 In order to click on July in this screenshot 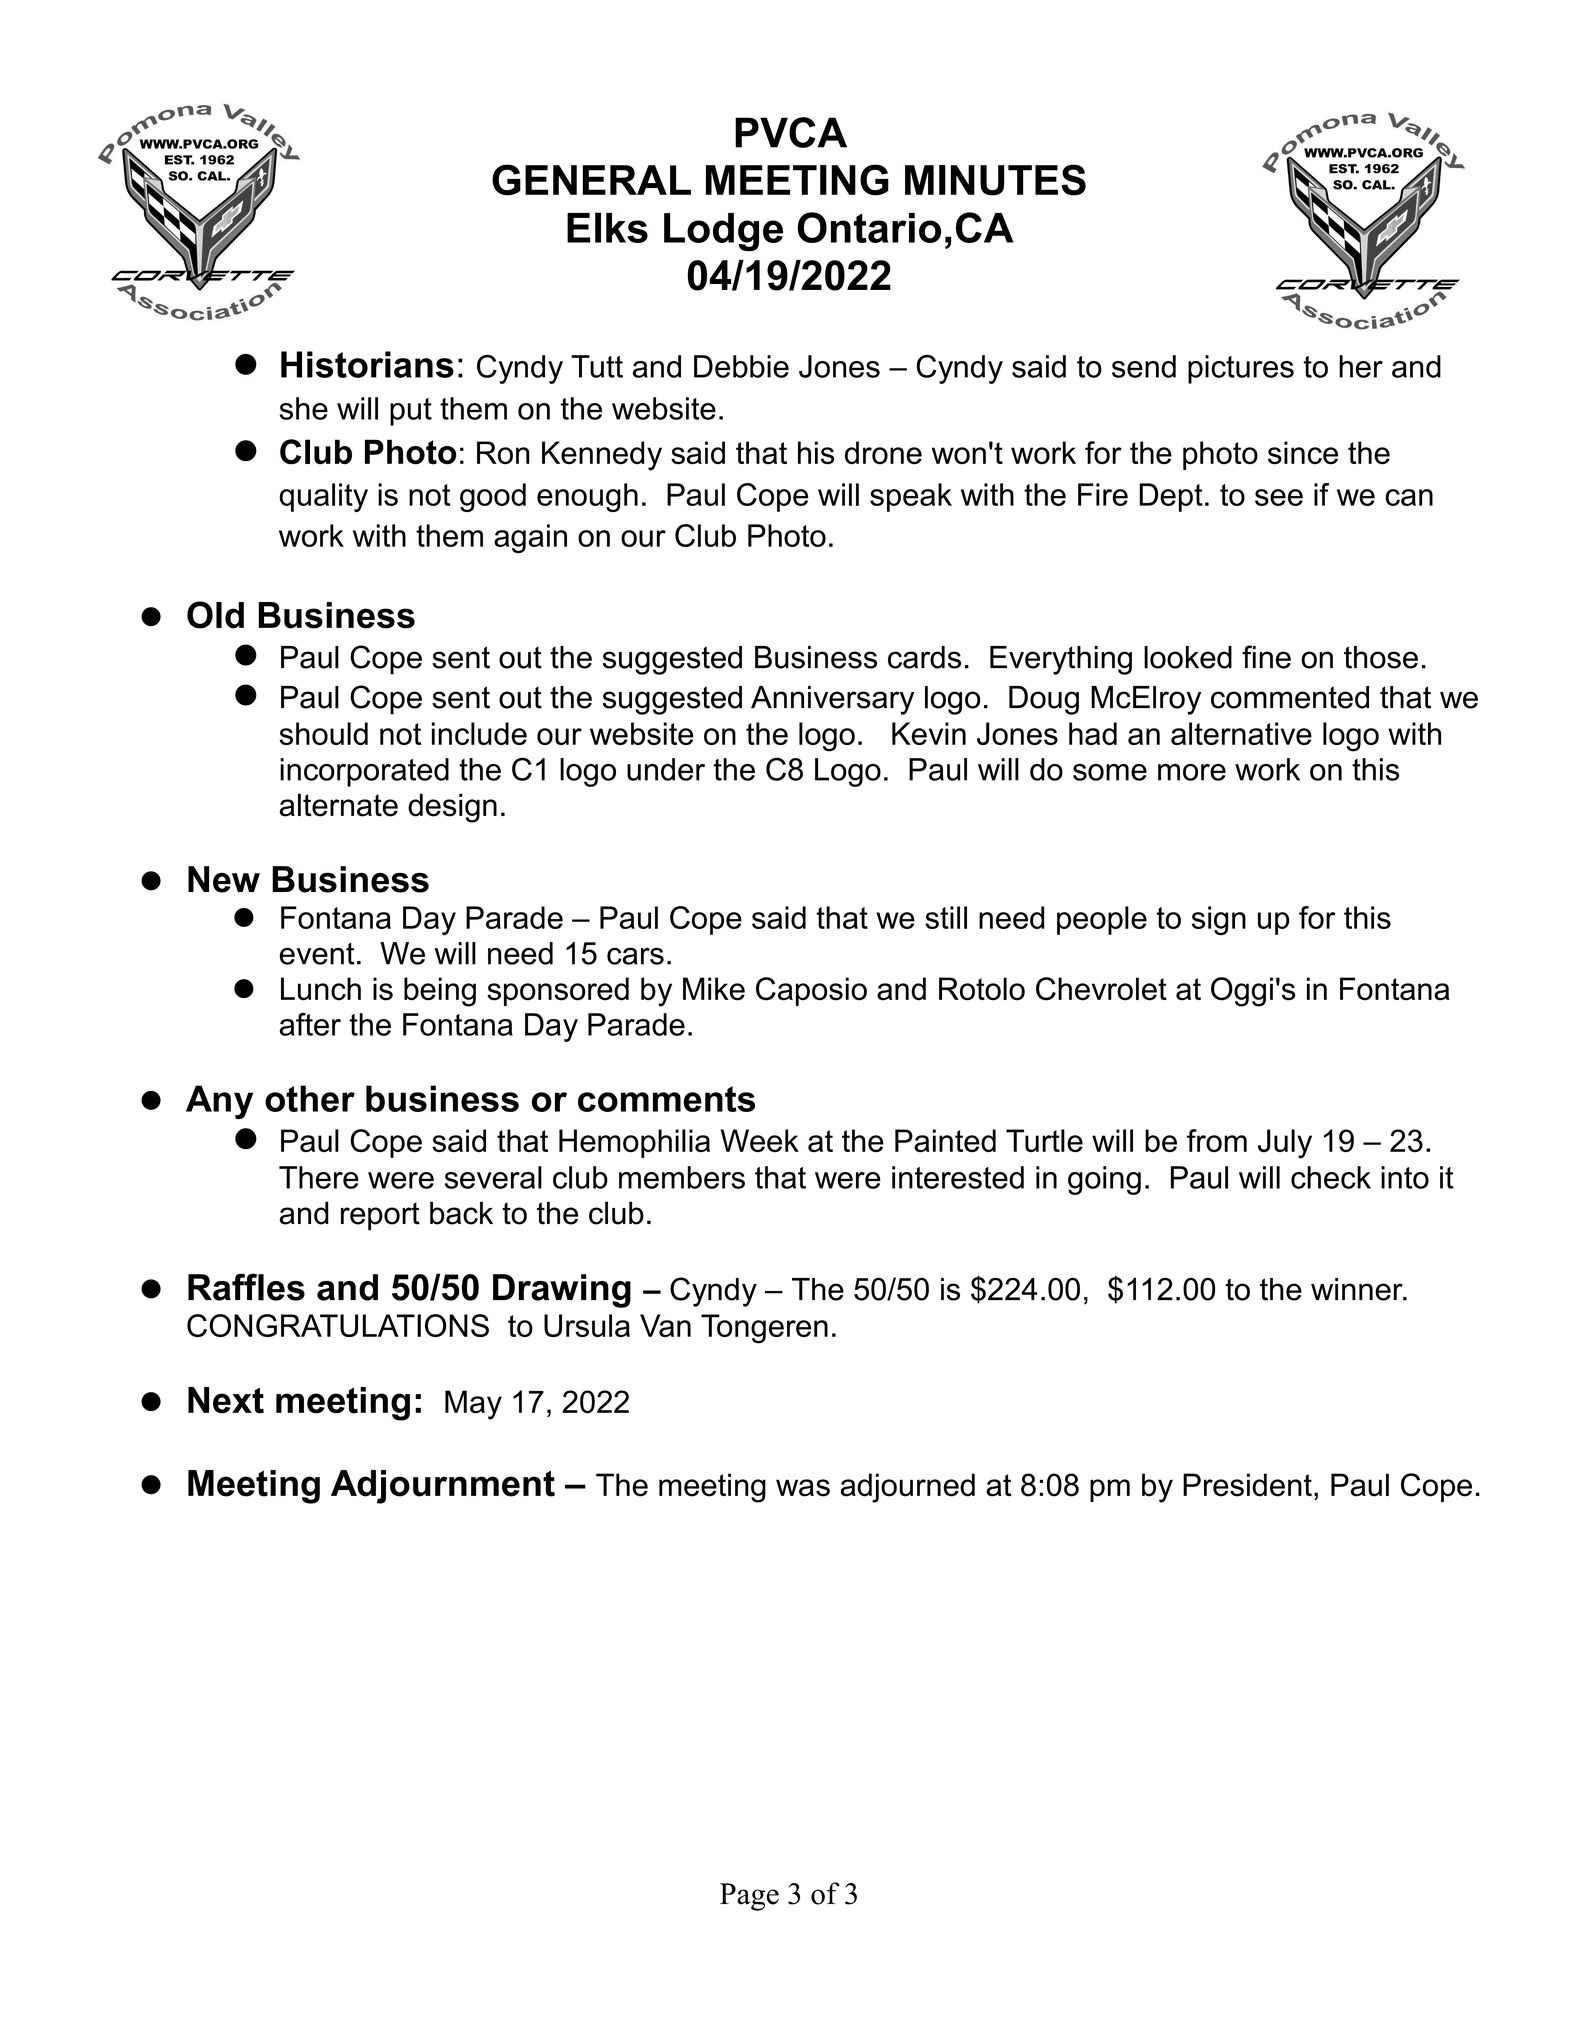, I will do `click(1285, 1144)`.
